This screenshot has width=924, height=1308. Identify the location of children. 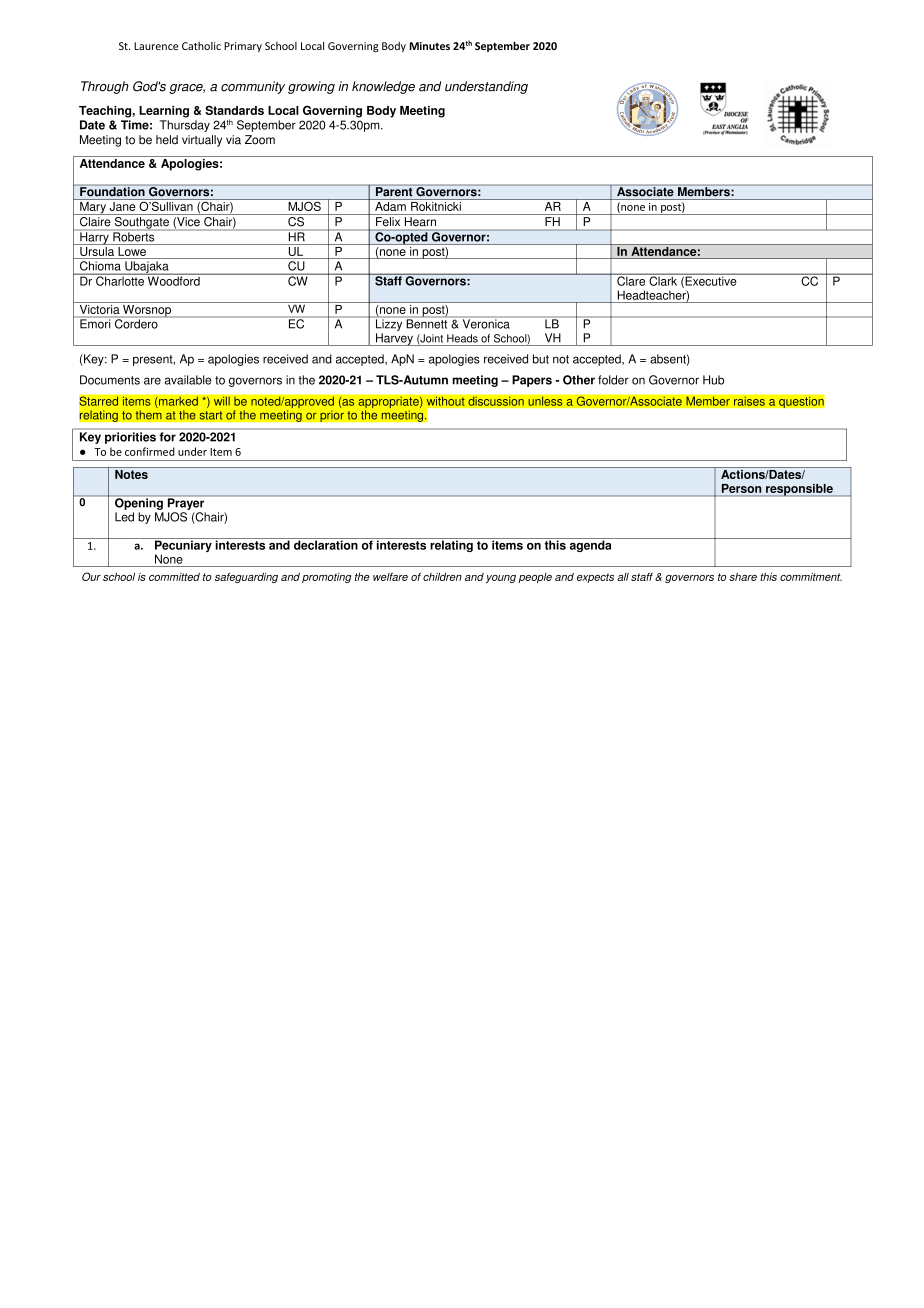
(442, 577).
